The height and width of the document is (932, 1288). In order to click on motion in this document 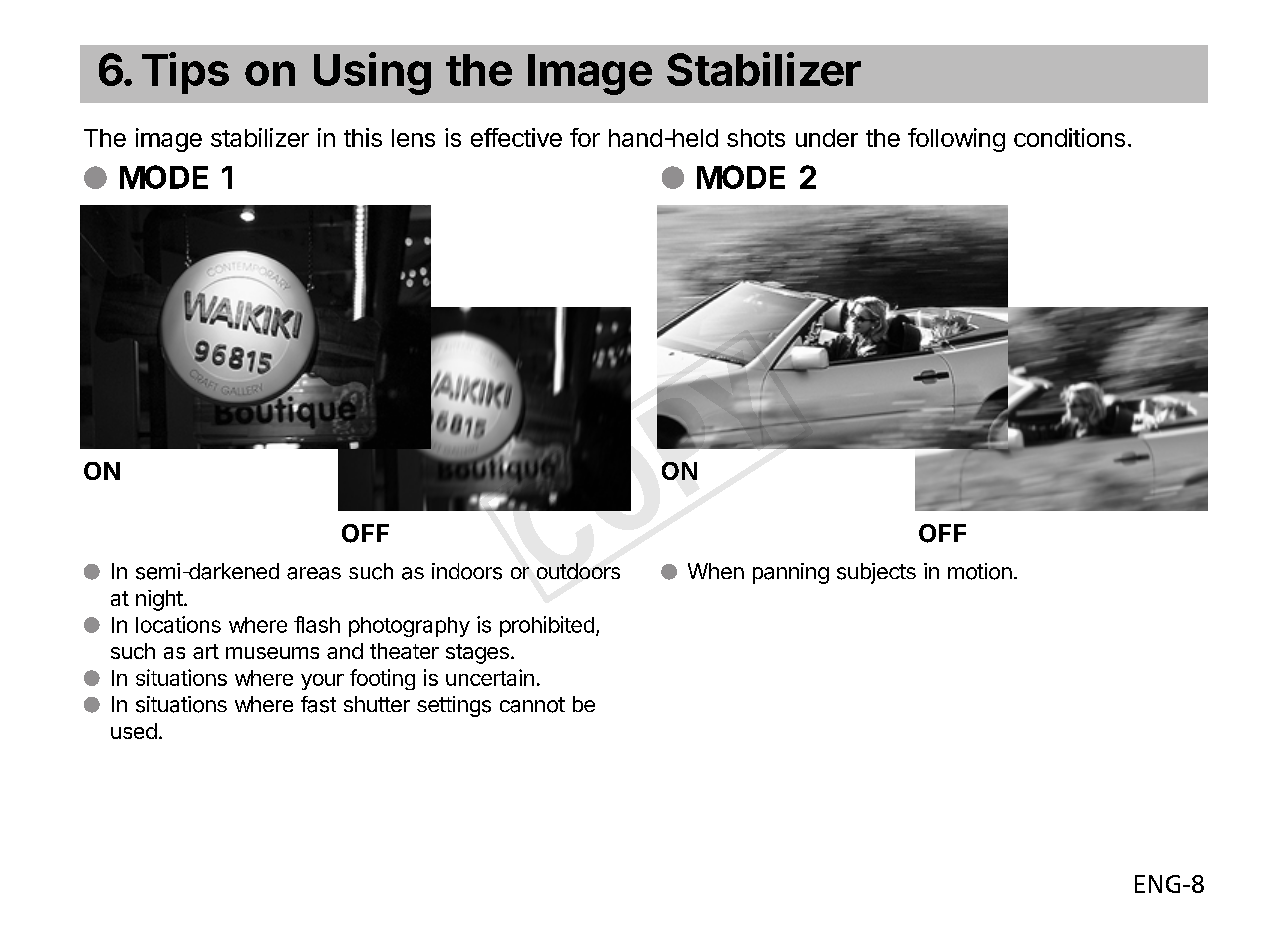, I will do `click(980, 571)`.
